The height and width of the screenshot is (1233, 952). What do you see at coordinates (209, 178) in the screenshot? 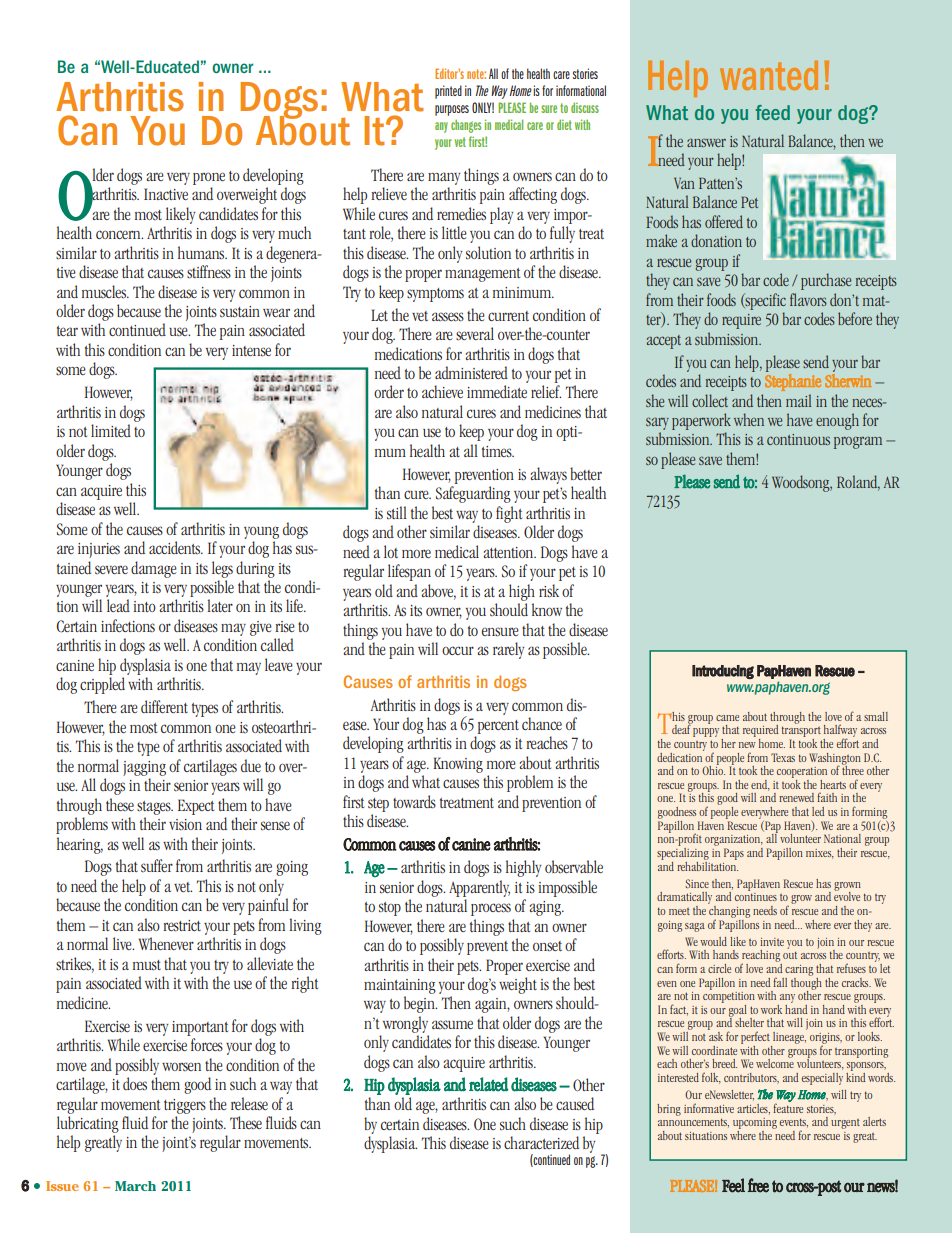
I see `prone` at bounding box center [209, 178].
